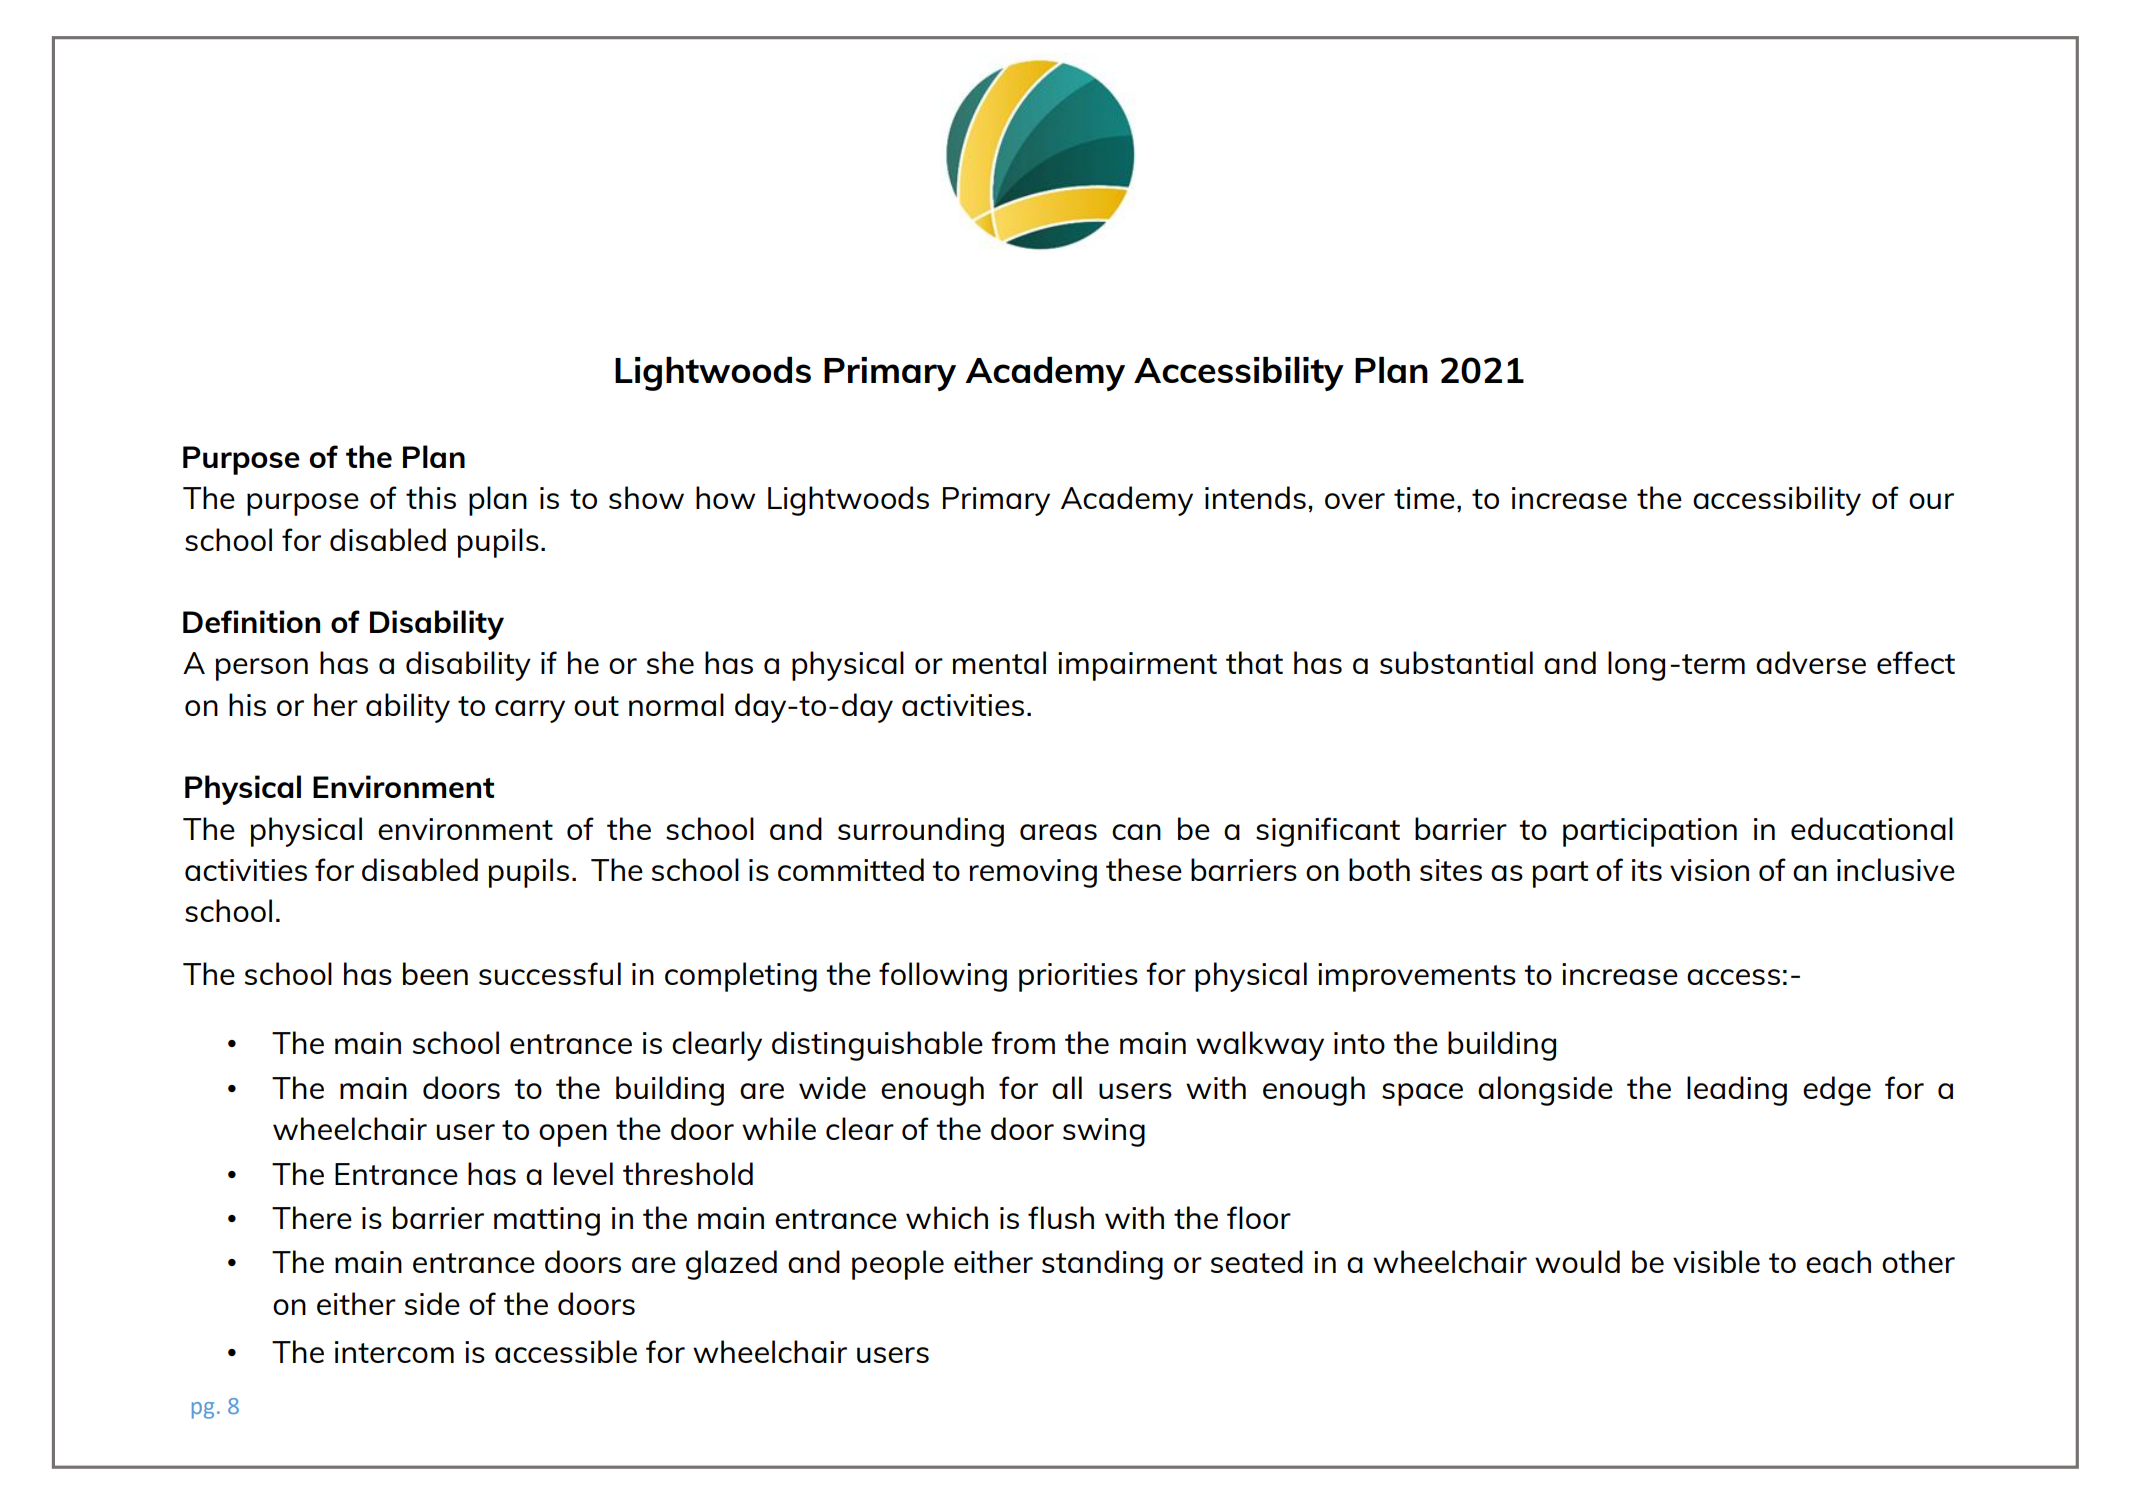 This screenshot has width=2137, height=1511. What do you see at coordinates (431, 497) in the screenshot?
I see `this` at bounding box center [431, 497].
